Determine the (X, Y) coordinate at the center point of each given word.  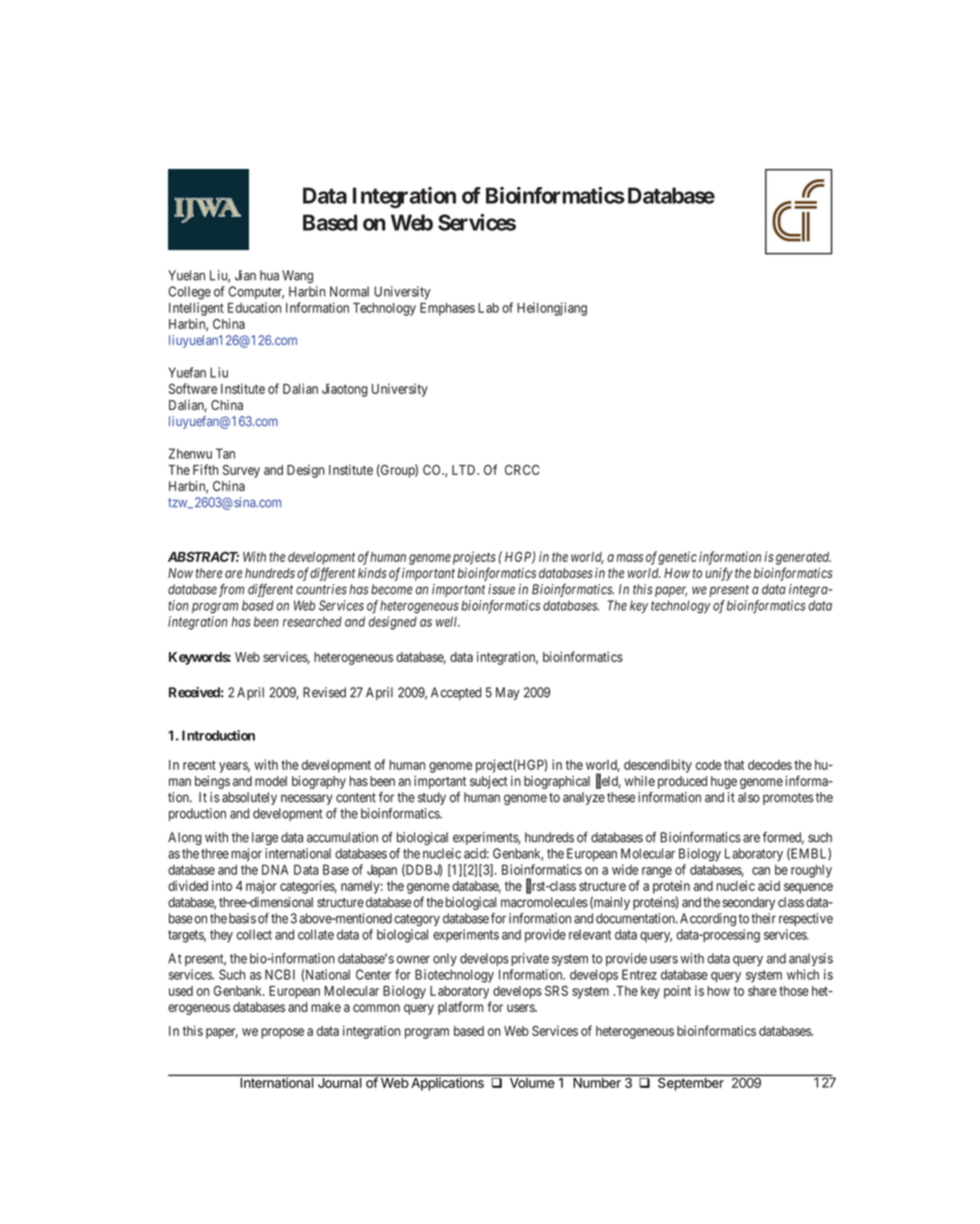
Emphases (447, 309)
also (749, 797)
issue (501, 589)
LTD (465, 470)
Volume (532, 1083)
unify (719, 574)
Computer (256, 292)
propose (282, 1033)
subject (489, 782)
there (209, 573)
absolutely (249, 798)
